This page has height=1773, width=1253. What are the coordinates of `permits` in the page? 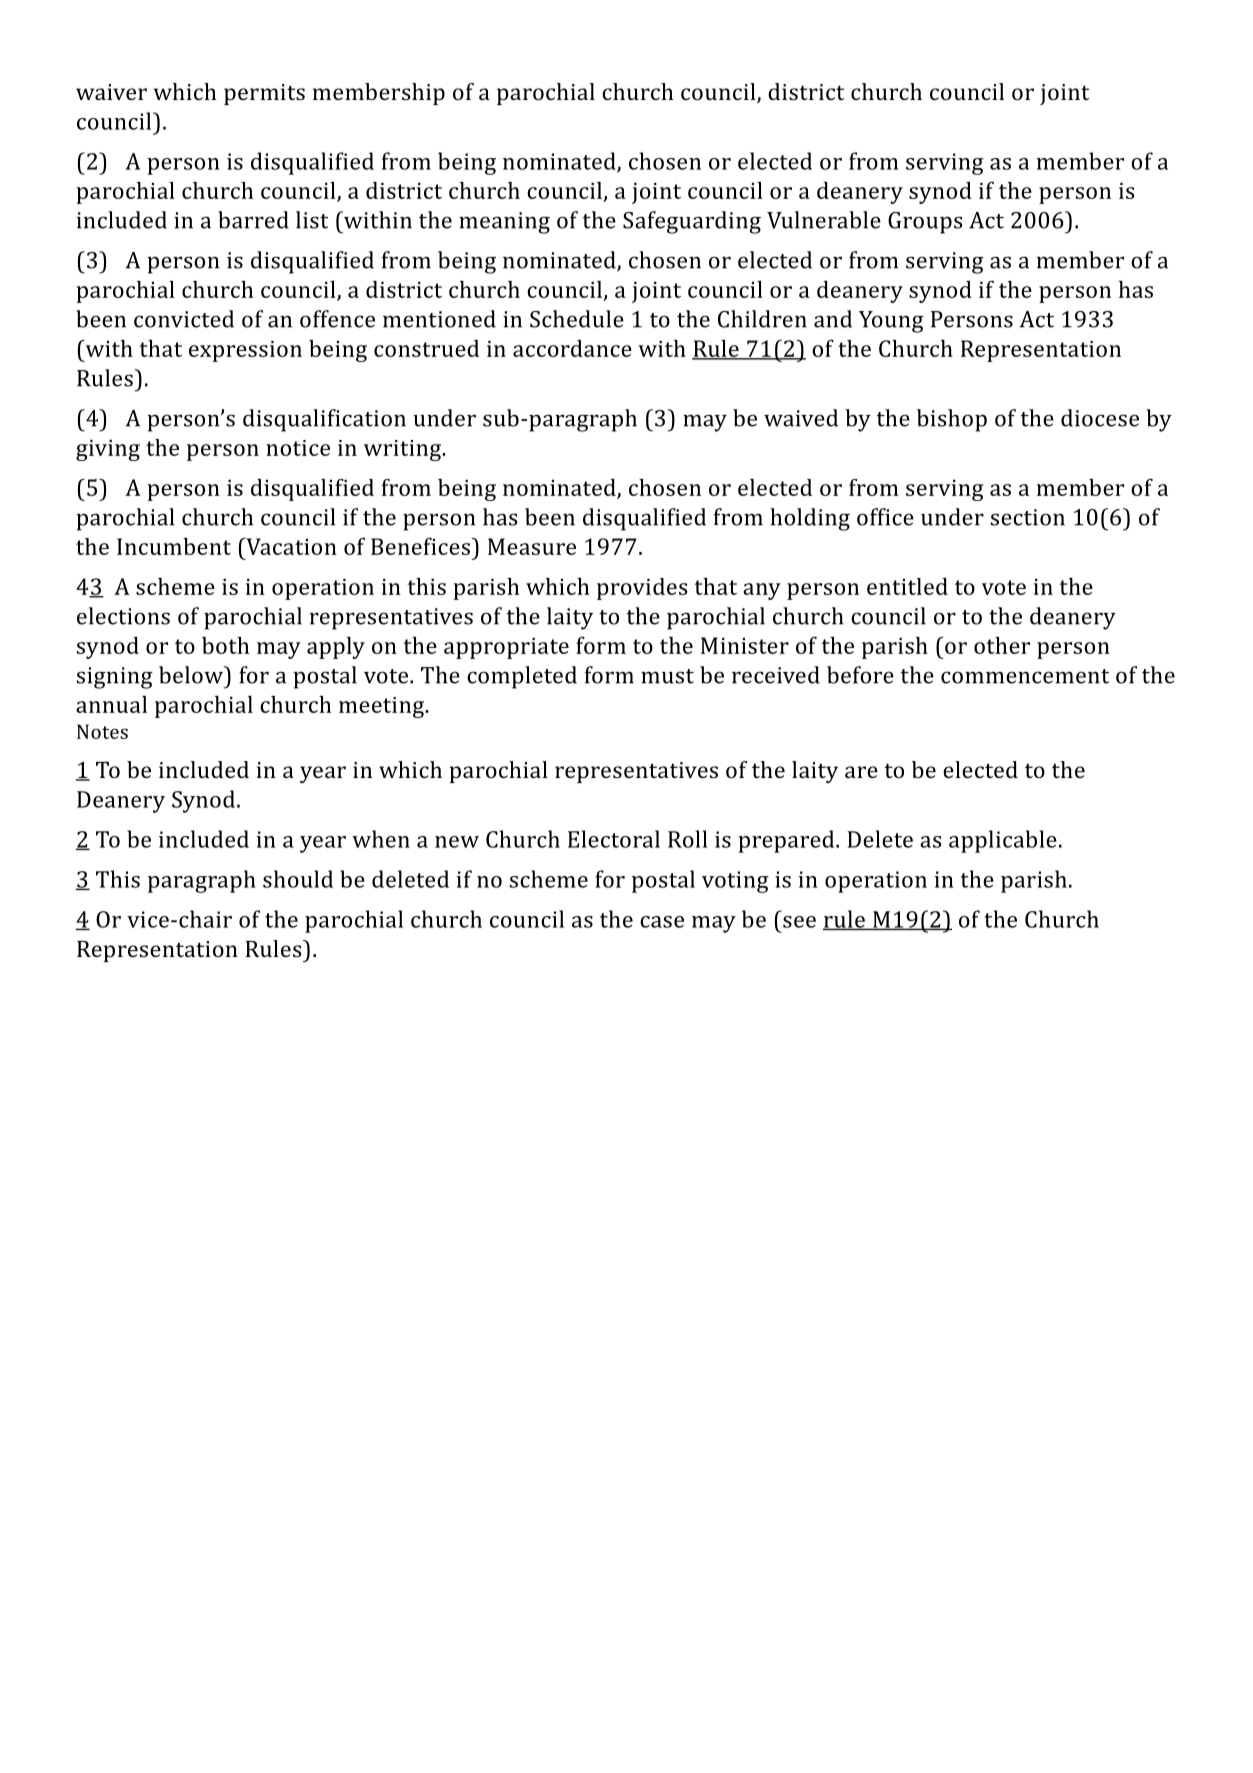 It's located at (264, 94).
